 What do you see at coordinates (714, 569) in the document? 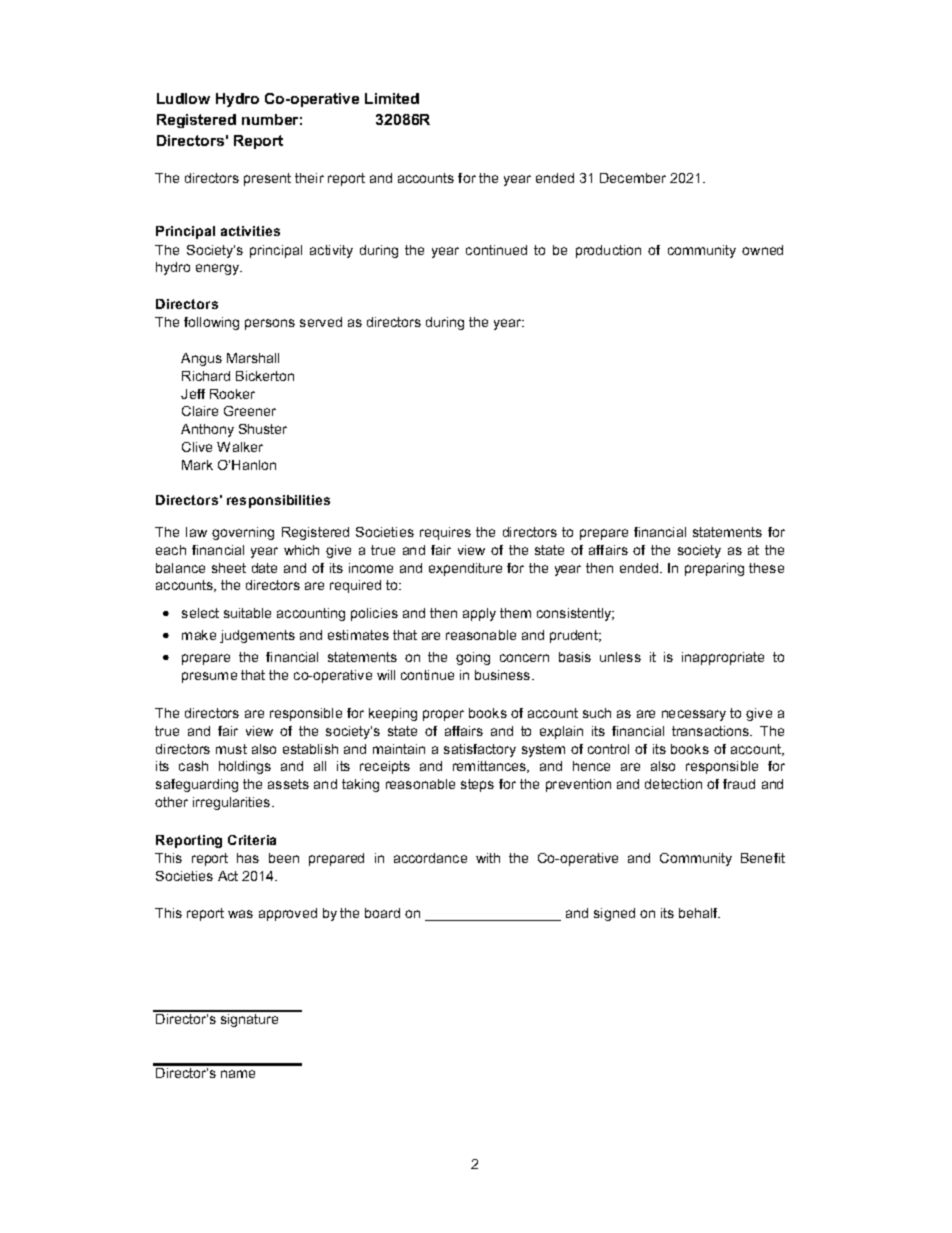
I see `preparing` at bounding box center [714, 569].
